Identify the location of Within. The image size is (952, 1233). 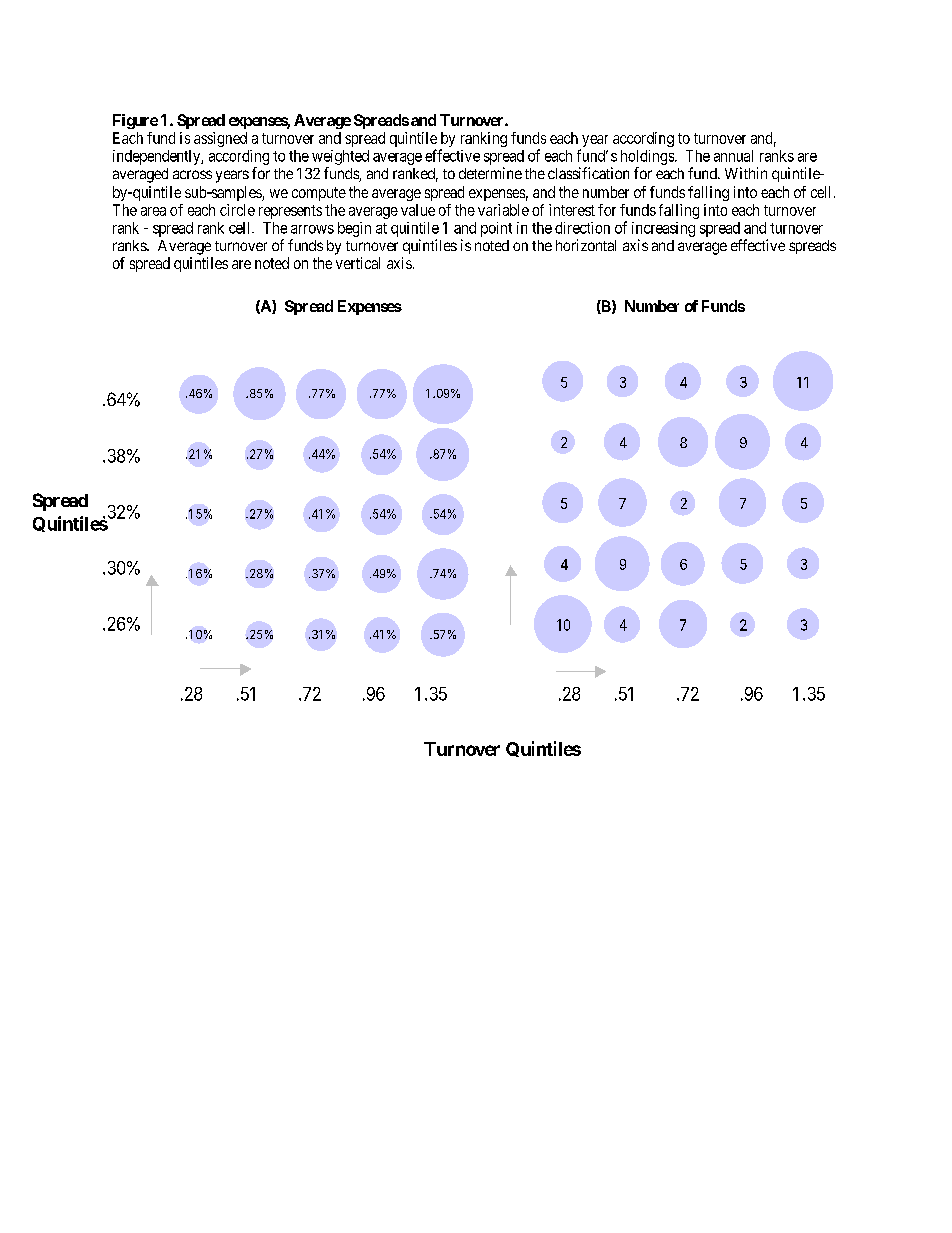
(746, 173).
